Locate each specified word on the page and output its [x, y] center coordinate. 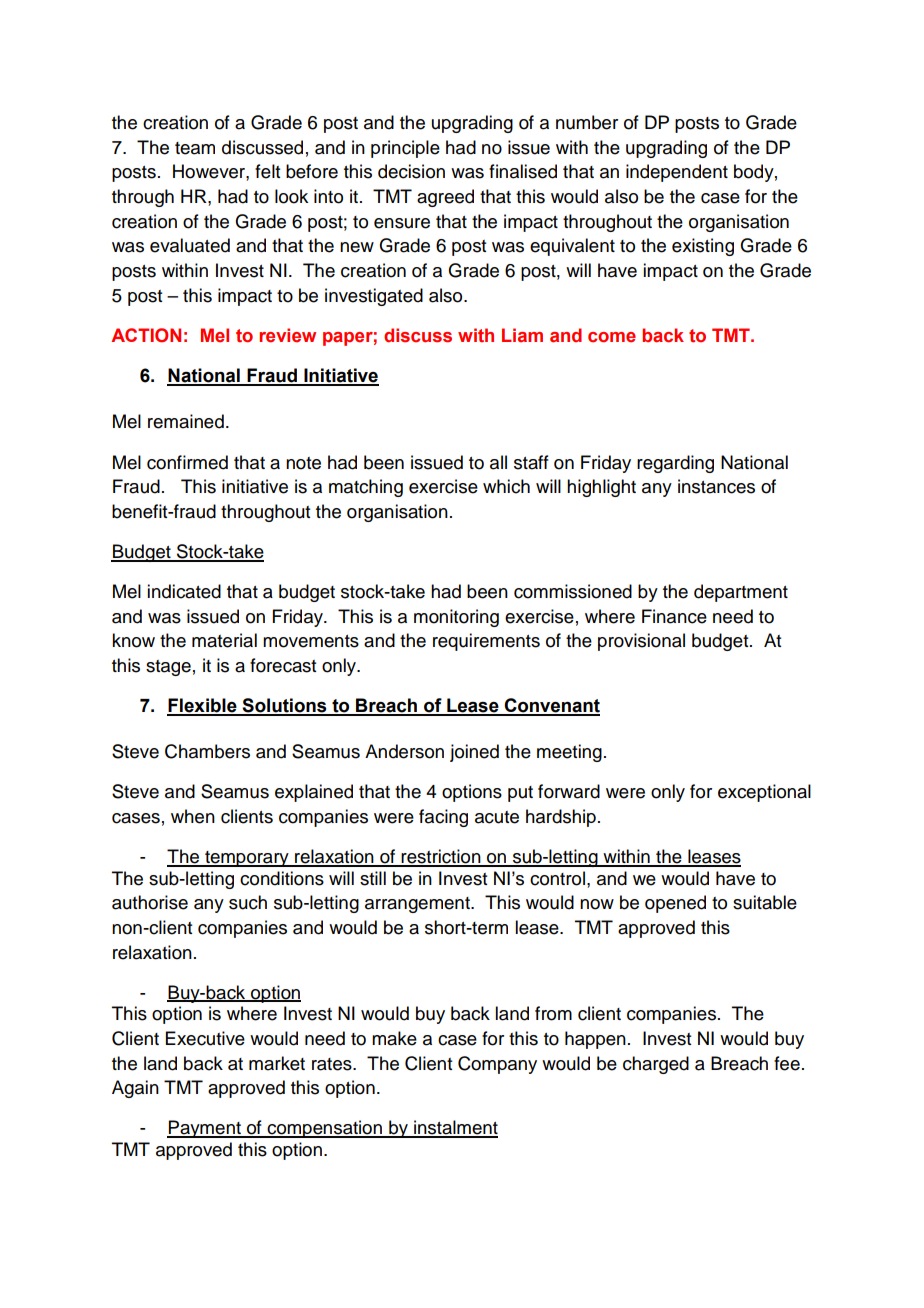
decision [411, 171]
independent [677, 173]
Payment [205, 1129]
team [195, 148]
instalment [455, 1128]
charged [656, 1065]
